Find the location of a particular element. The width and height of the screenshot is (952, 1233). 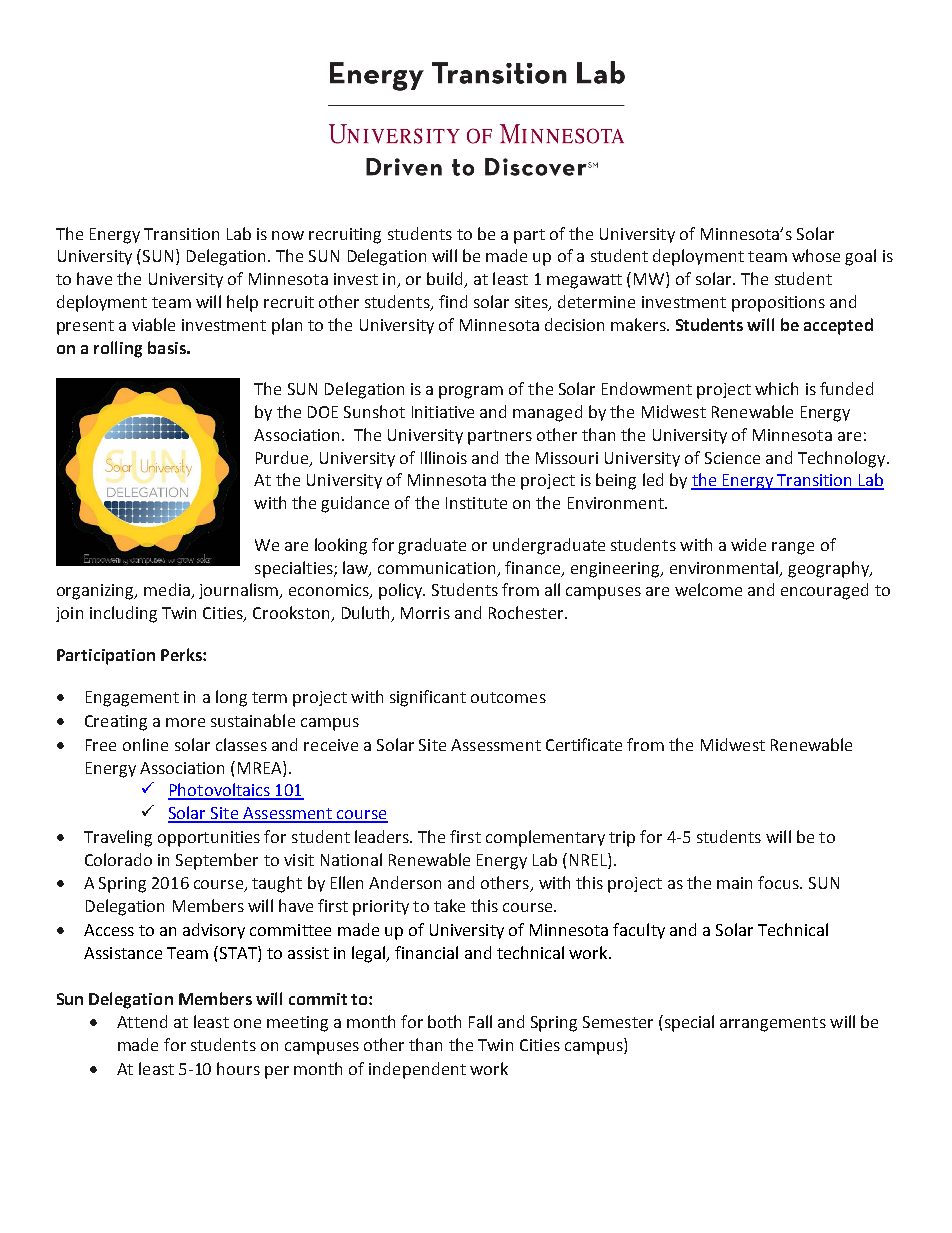

wide is located at coordinates (748, 544).
